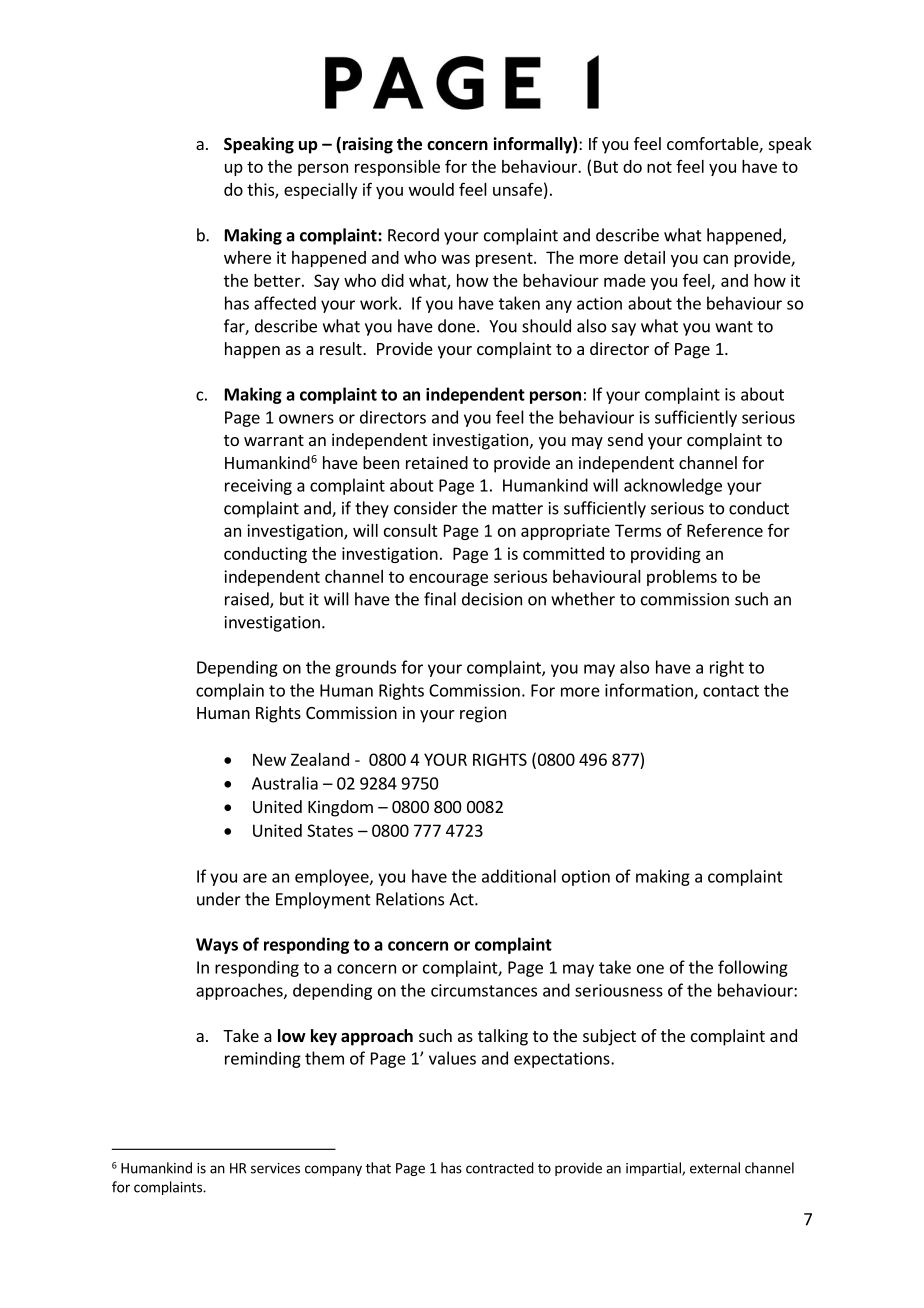 Image resolution: width=924 pixels, height=1308 pixels. Describe the element at coordinates (519, 876) in the image. I see `additional` at that location.
